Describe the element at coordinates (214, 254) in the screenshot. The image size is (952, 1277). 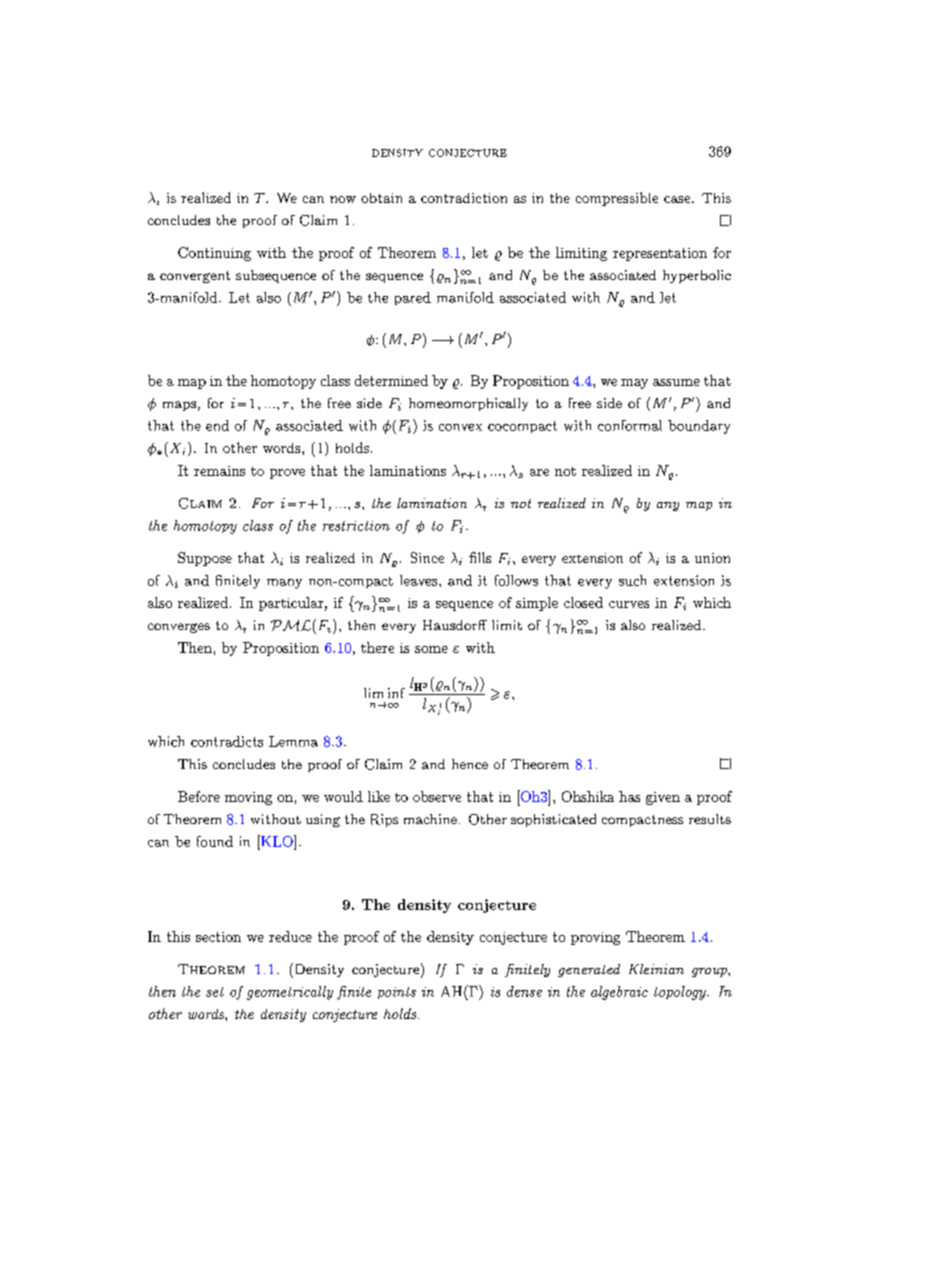
I see `Continuing` at that location.
